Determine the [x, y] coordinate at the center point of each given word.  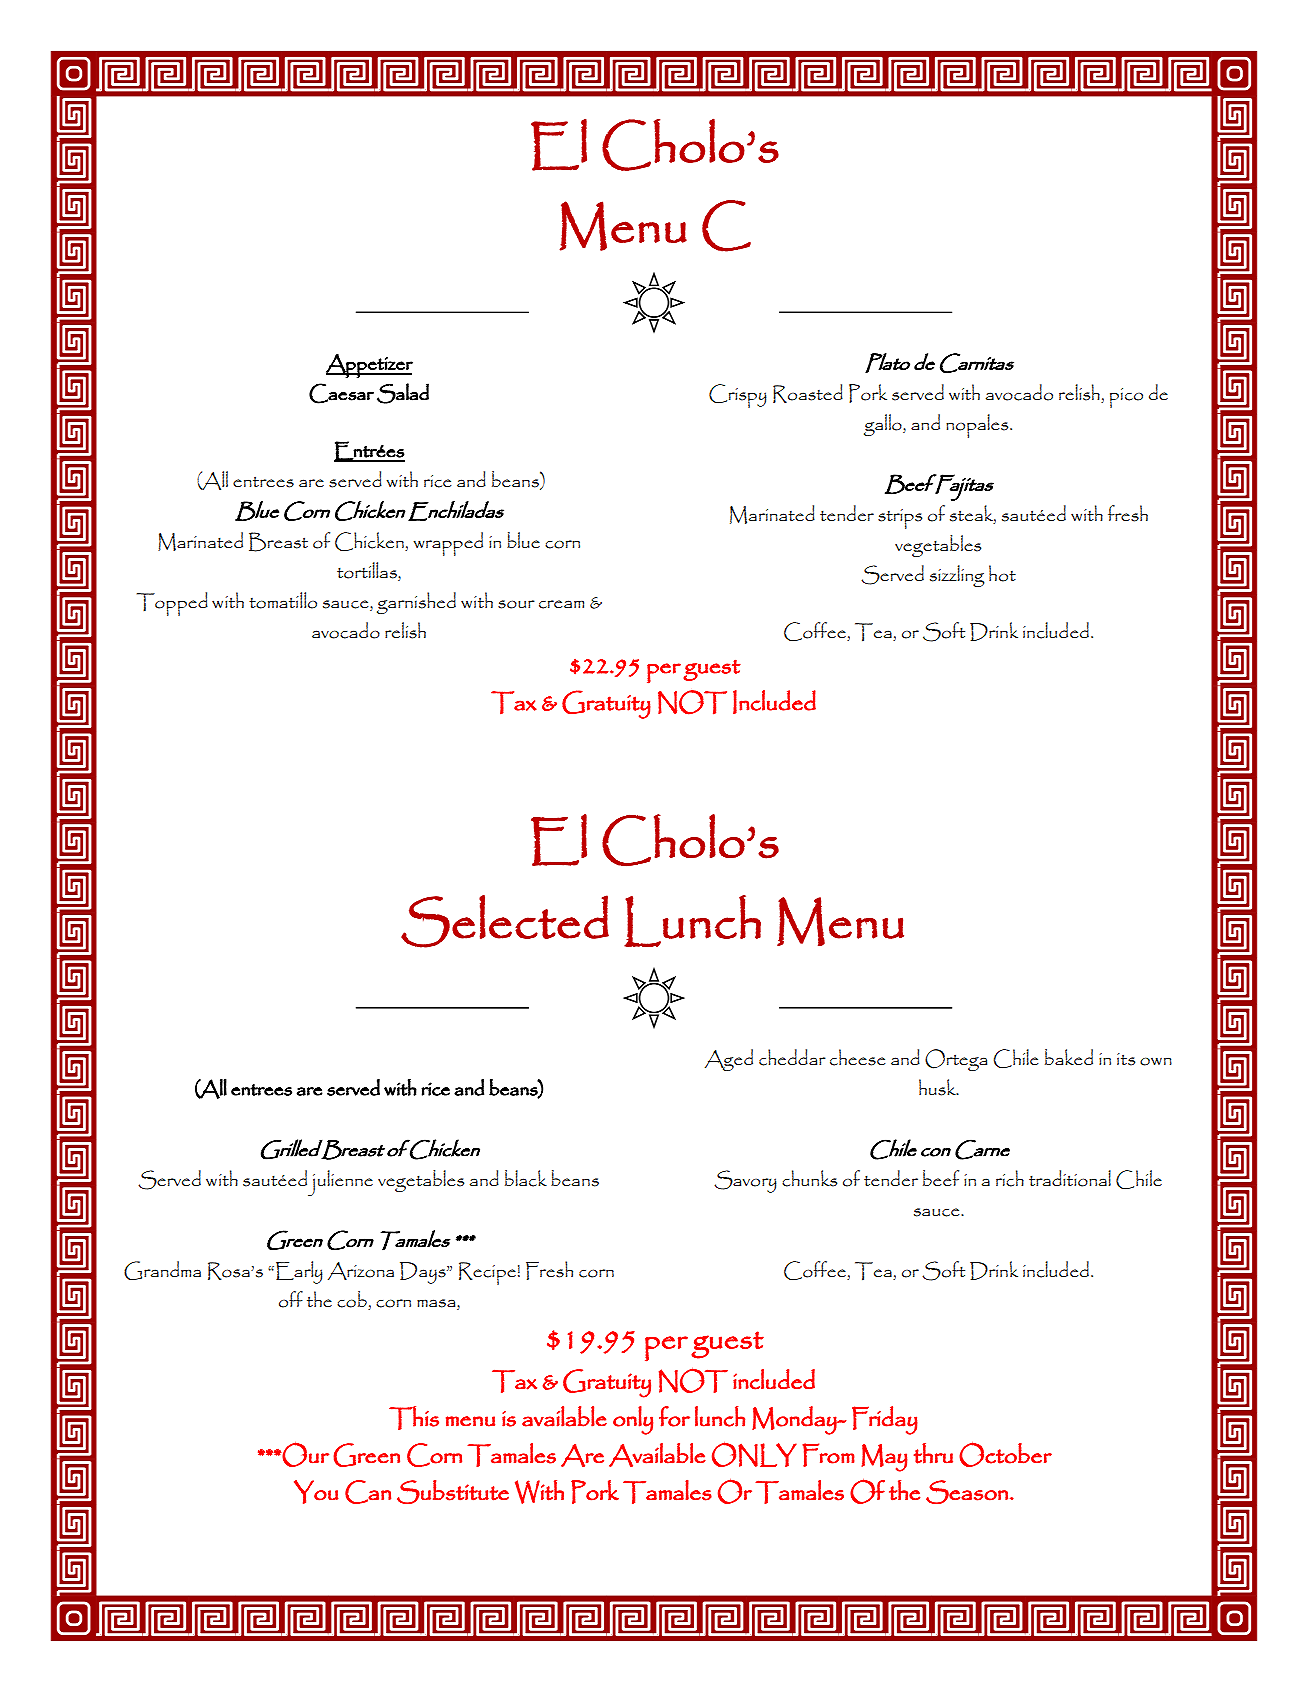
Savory [745, 1181]
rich [1010, 1178]
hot [1002, 573]
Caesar [341, 393]
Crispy [738, 396]
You [316, 1492]
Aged [729, 1060]
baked [1069, 1057]
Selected [505, 921]
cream [561, 604]
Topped [172, 604]
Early [299, 1272]
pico [1126, 398]
